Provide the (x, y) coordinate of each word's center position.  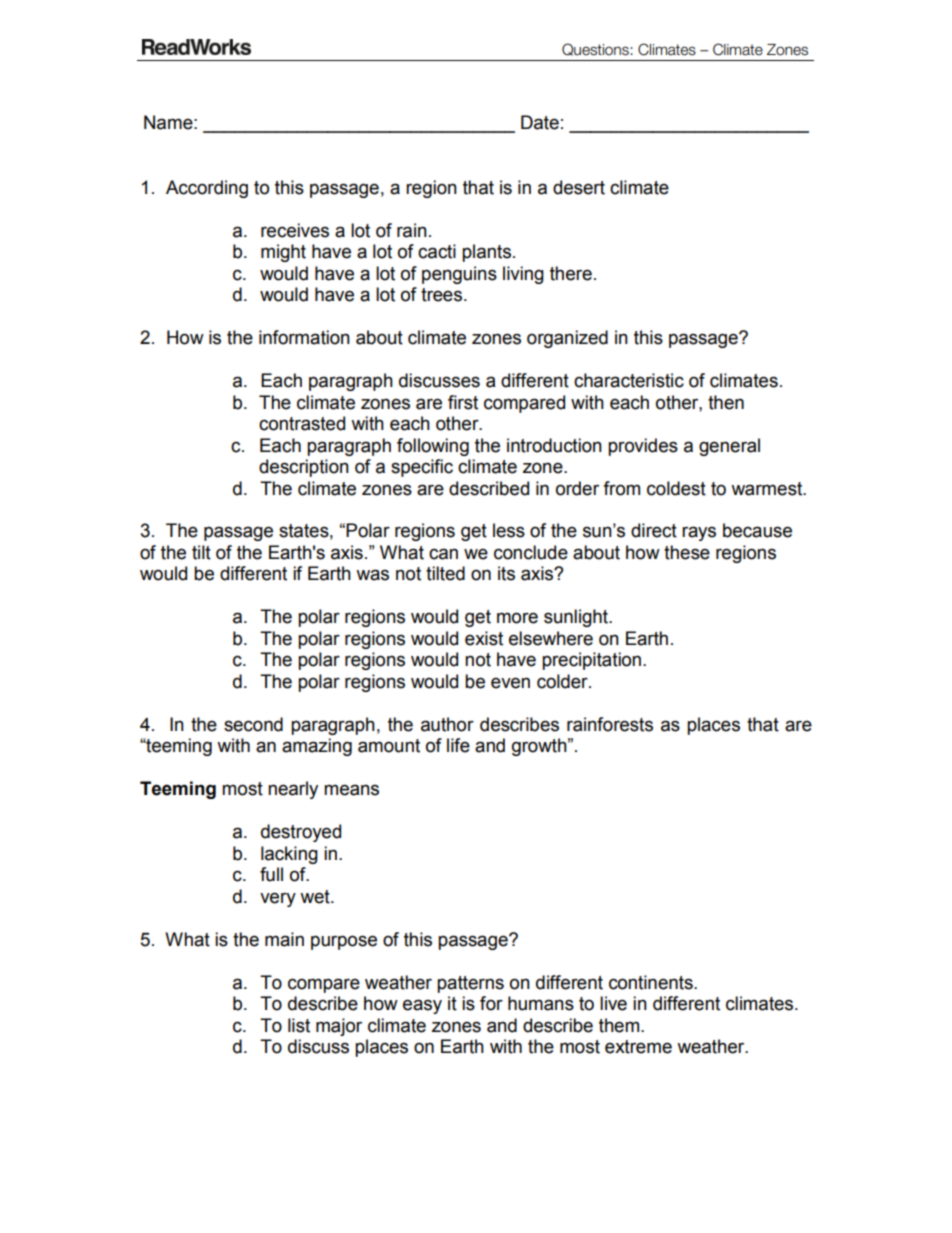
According (207, 189)
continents (652, 982)
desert (579, 187)
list (299, 1025)
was (372, 575)
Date (540, 122)
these (687, 552)
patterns (470, 984)
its (506, 573)
